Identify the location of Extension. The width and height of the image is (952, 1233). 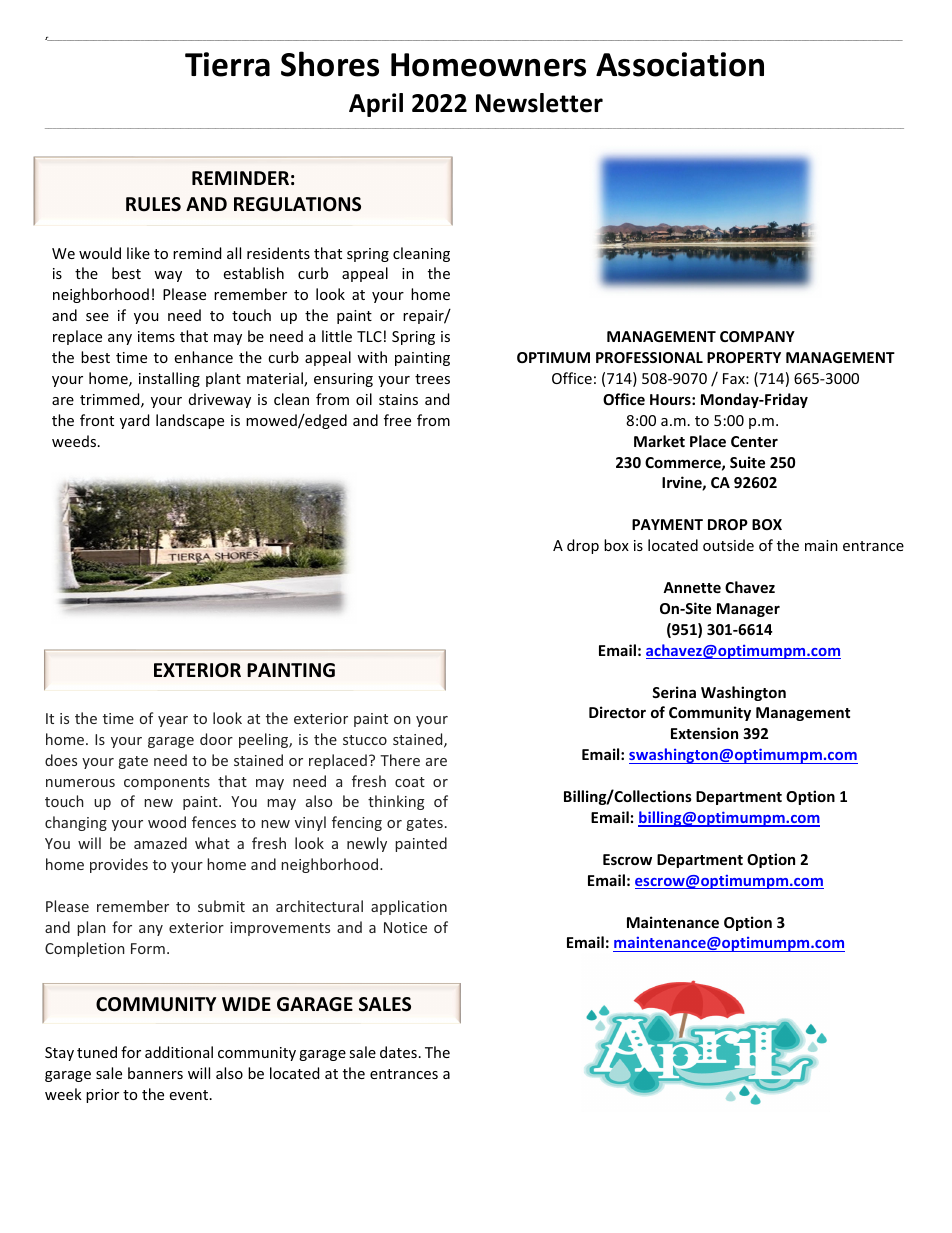
(704, 733).
